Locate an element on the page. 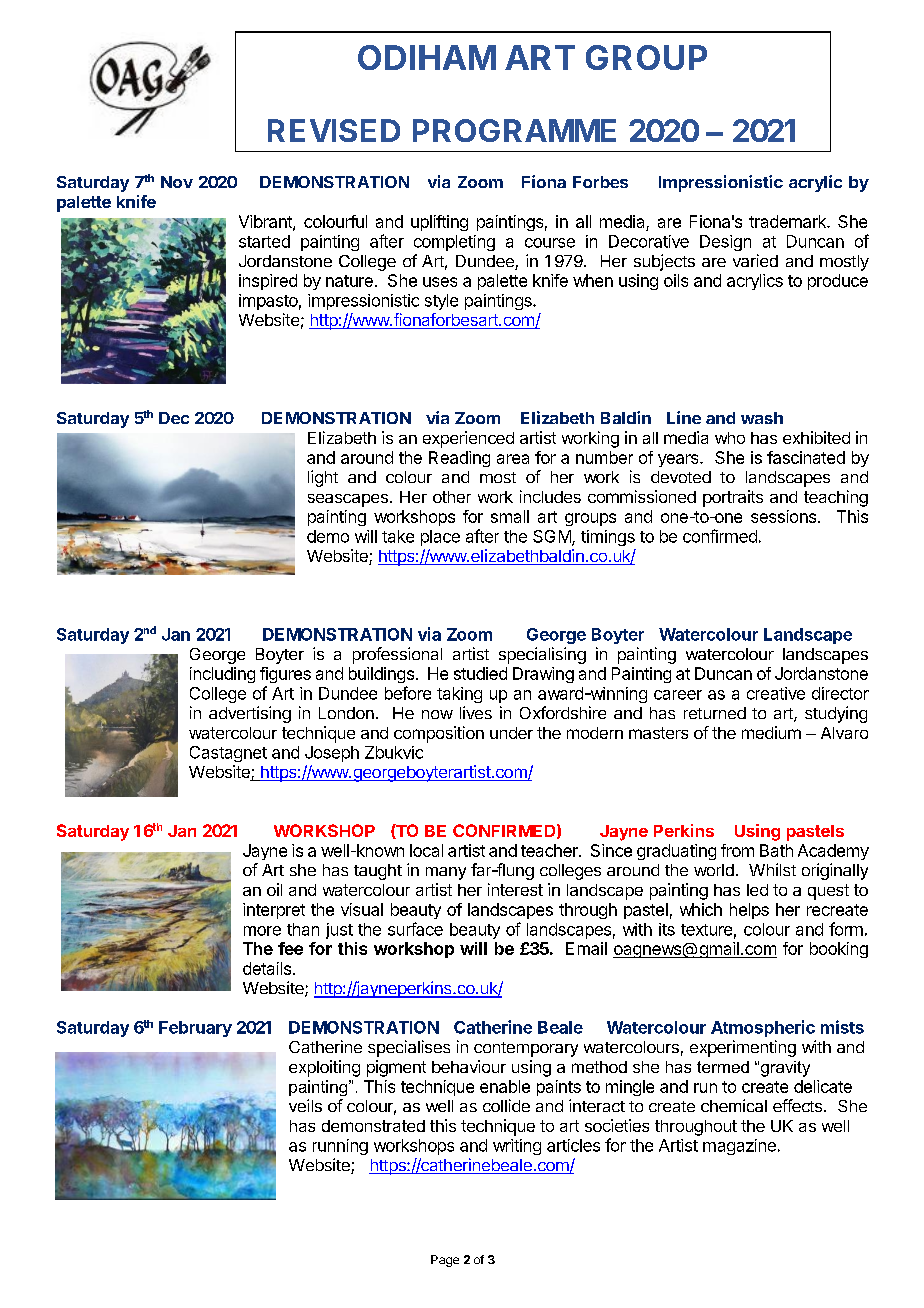 This document has width=924, height=1308. trademark is located at coordinates (788, 221).
